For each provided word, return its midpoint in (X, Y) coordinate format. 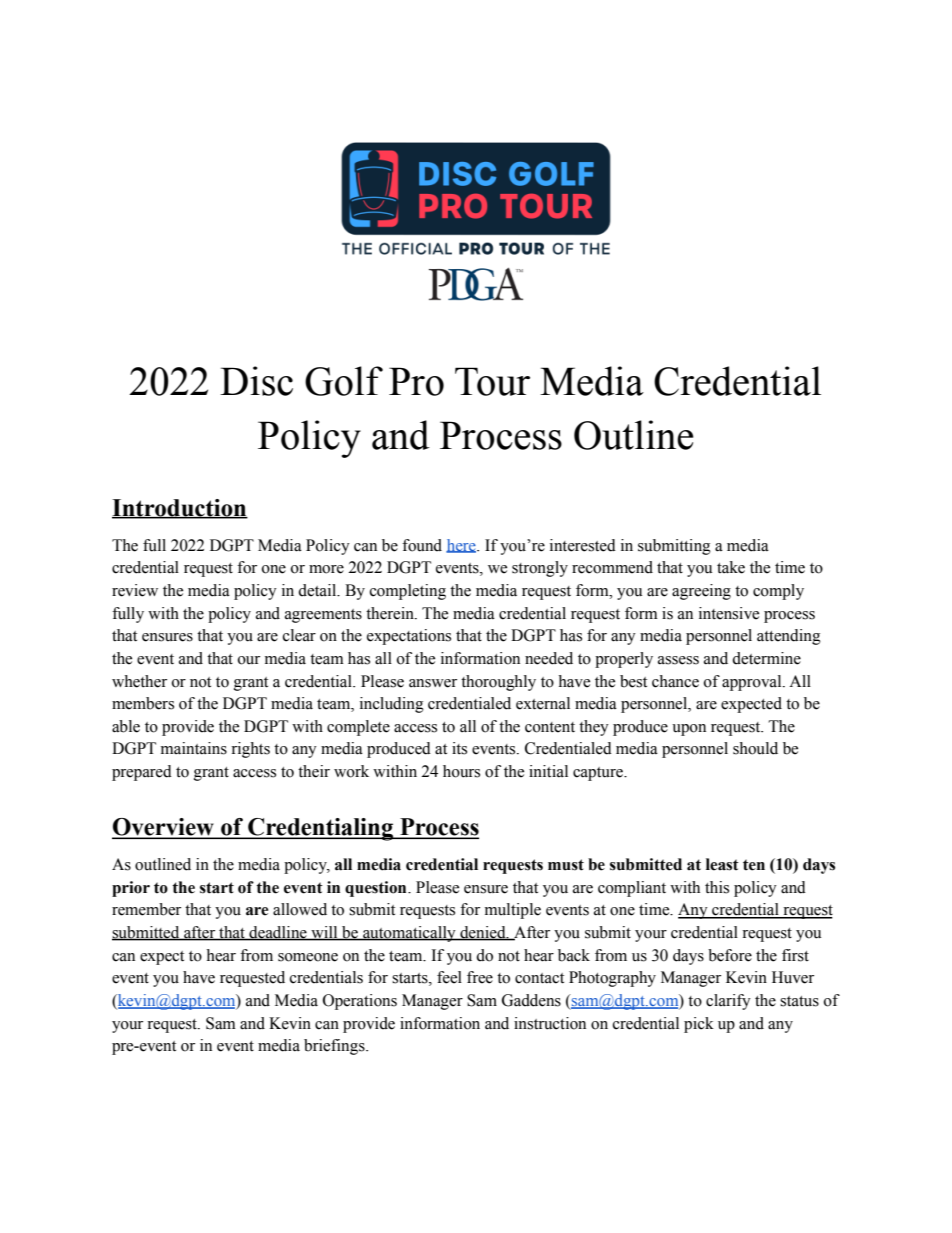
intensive (729, 613)
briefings (335, 1047)
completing (408, 592)
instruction (550, 1023)
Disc (256, 381)
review (135, 590)
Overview (164, 828)
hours (461, 771)
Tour (492, 381)
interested (583, 545)
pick (699, 1025)
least (722, 864)
